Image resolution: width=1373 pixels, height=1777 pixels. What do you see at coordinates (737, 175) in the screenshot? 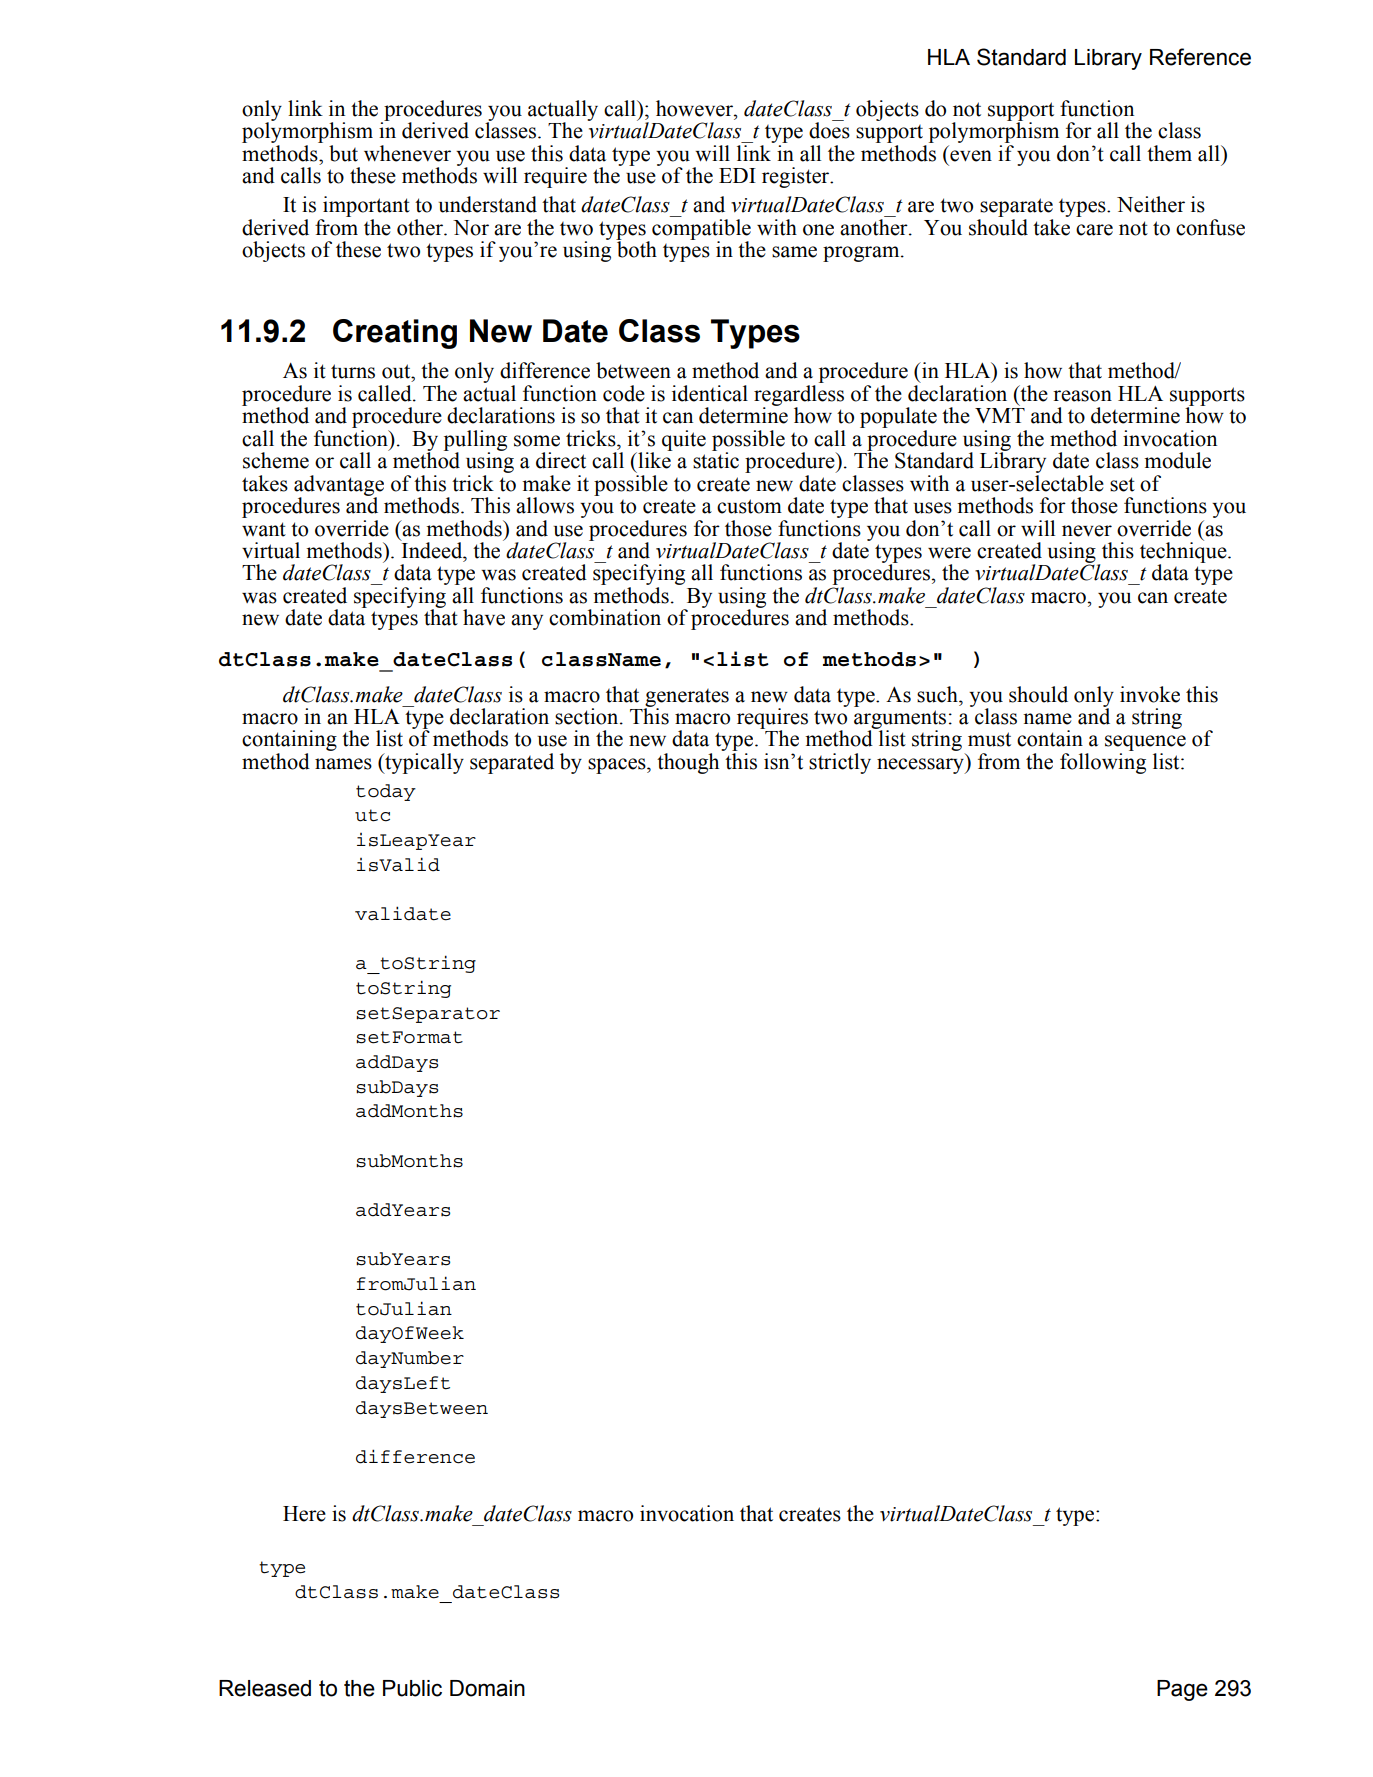
I see `EDI` at bounding box center [737, 175].
